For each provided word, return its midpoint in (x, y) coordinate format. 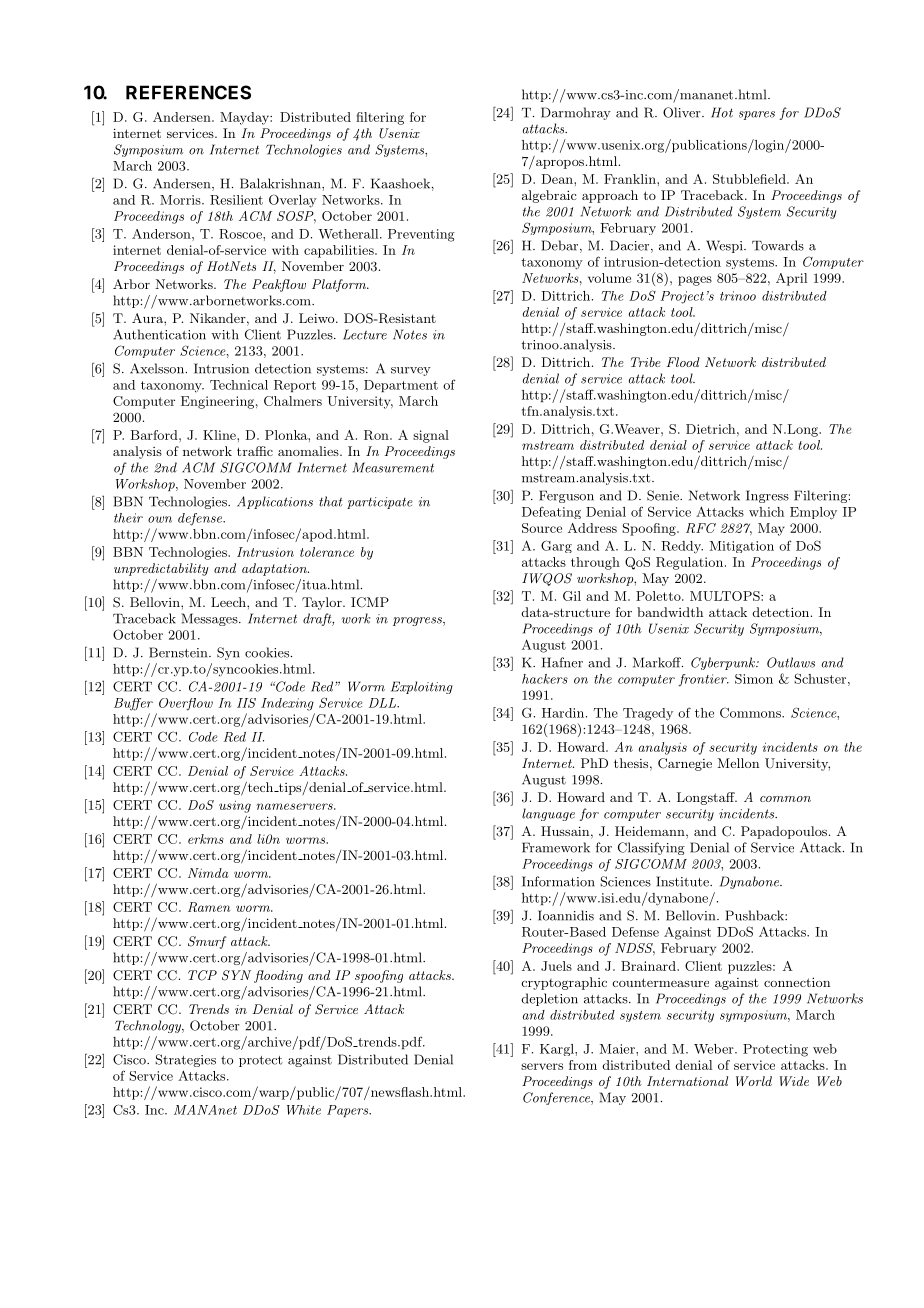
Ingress (767, 496)
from (583, 1065)
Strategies (185, 1060)
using (235, 806)
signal (431, 436)
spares (757, 115)
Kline (220, 435)
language (548, 814)
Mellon (738, 763)
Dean (558, 179)
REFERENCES (188, 92)
